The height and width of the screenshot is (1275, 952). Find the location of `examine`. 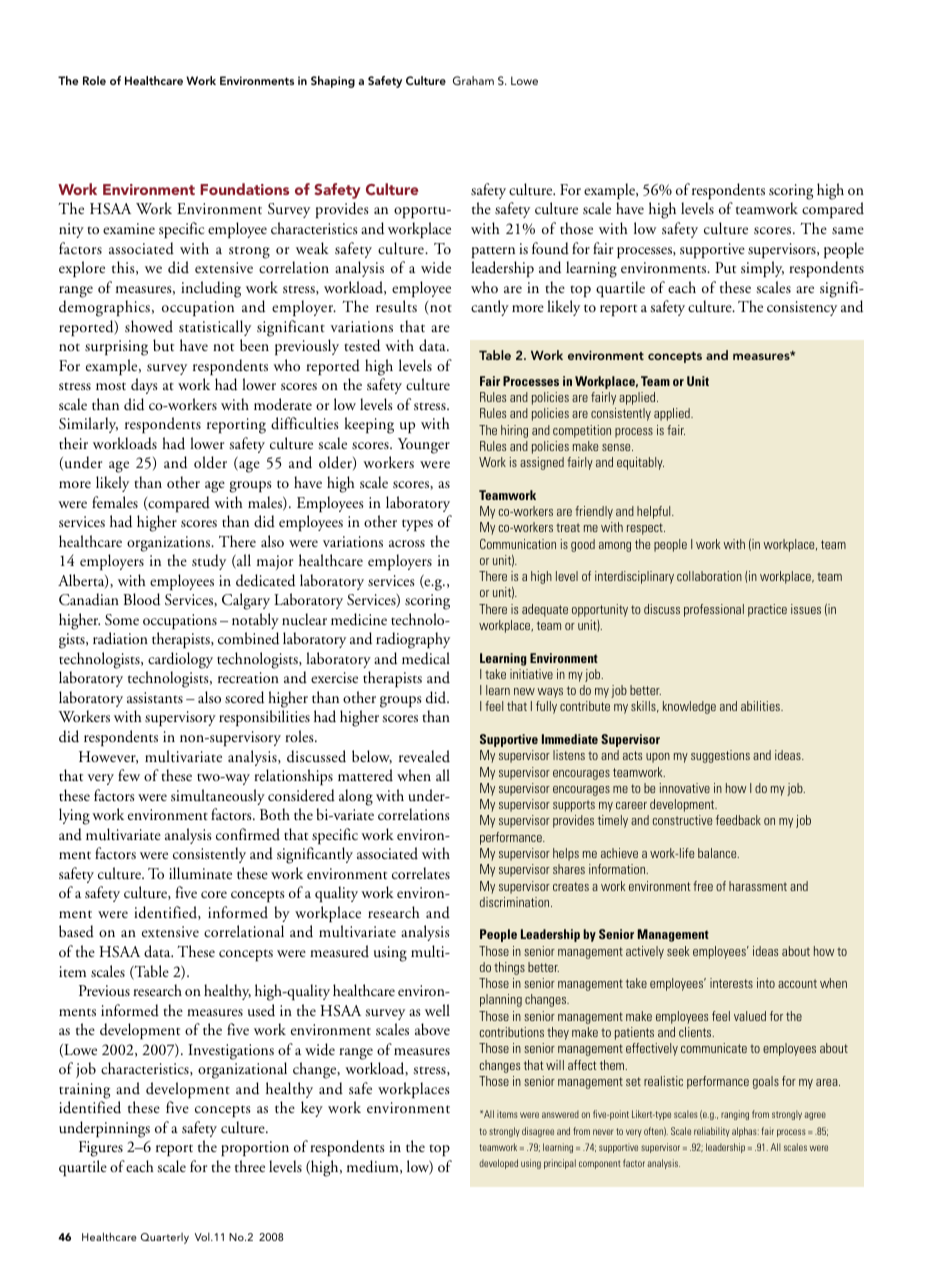

examine is located at coordinates (129, 228).
